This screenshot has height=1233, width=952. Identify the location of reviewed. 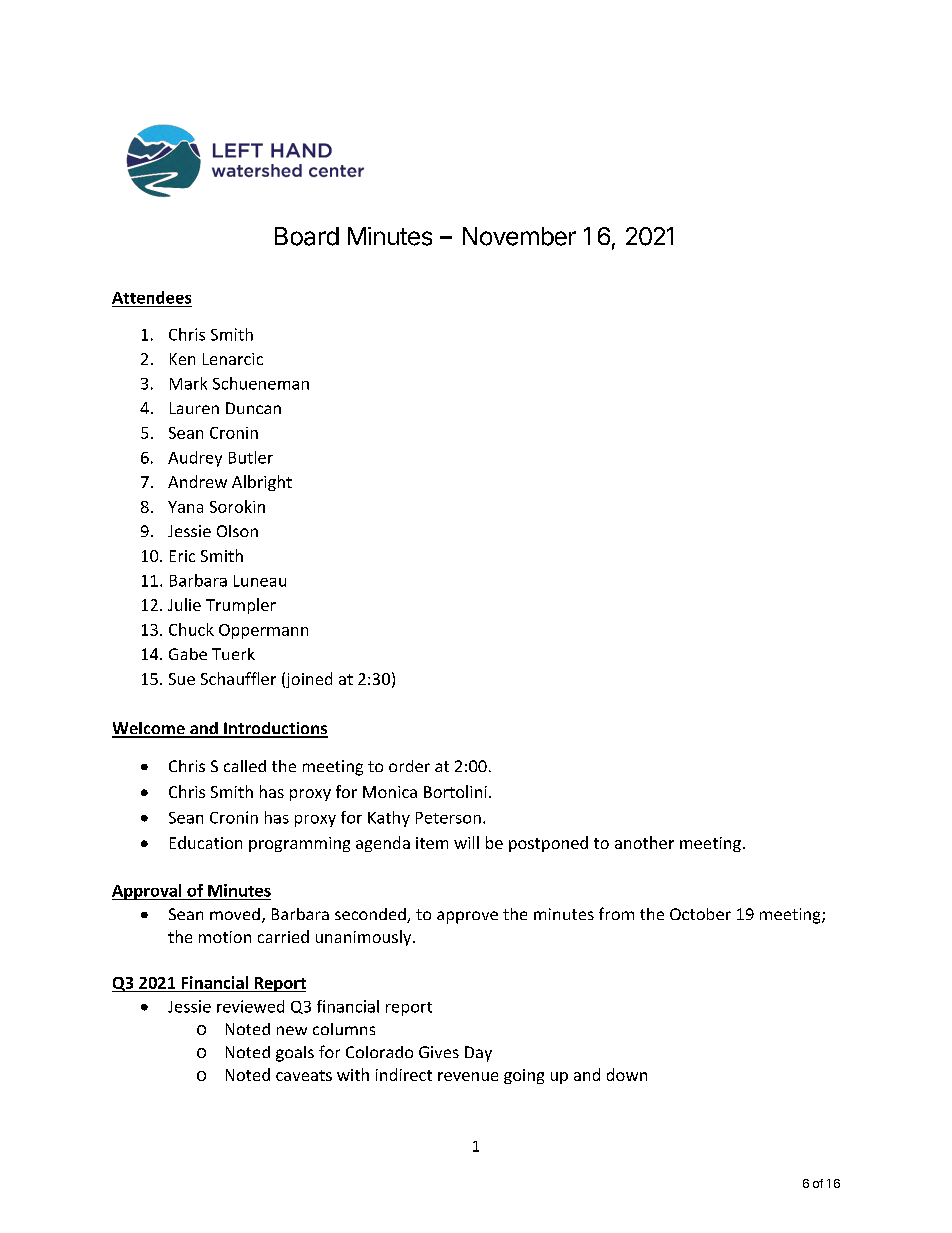
(250, 1006).
